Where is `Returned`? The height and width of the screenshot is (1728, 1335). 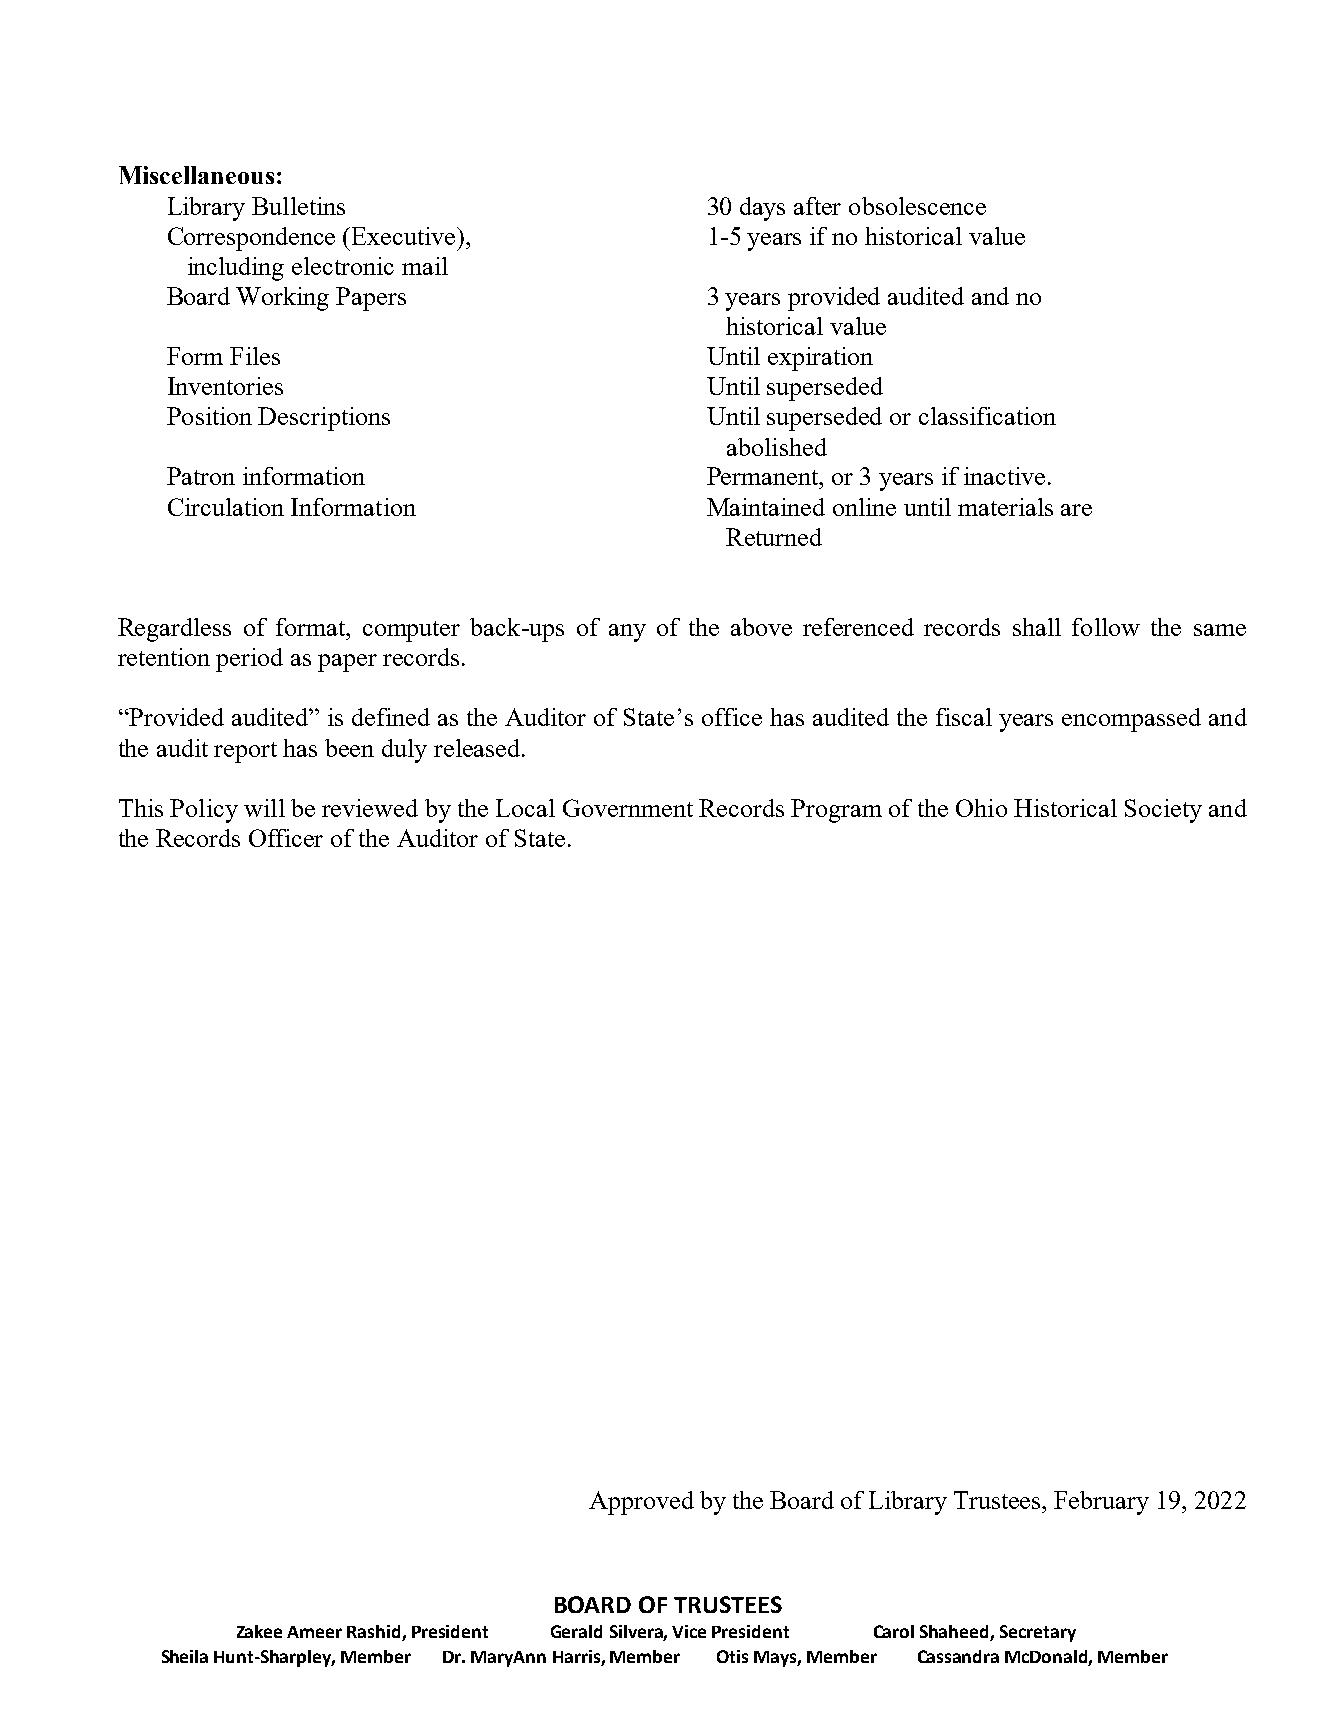
Returned is located at coordinates (774, 537).
